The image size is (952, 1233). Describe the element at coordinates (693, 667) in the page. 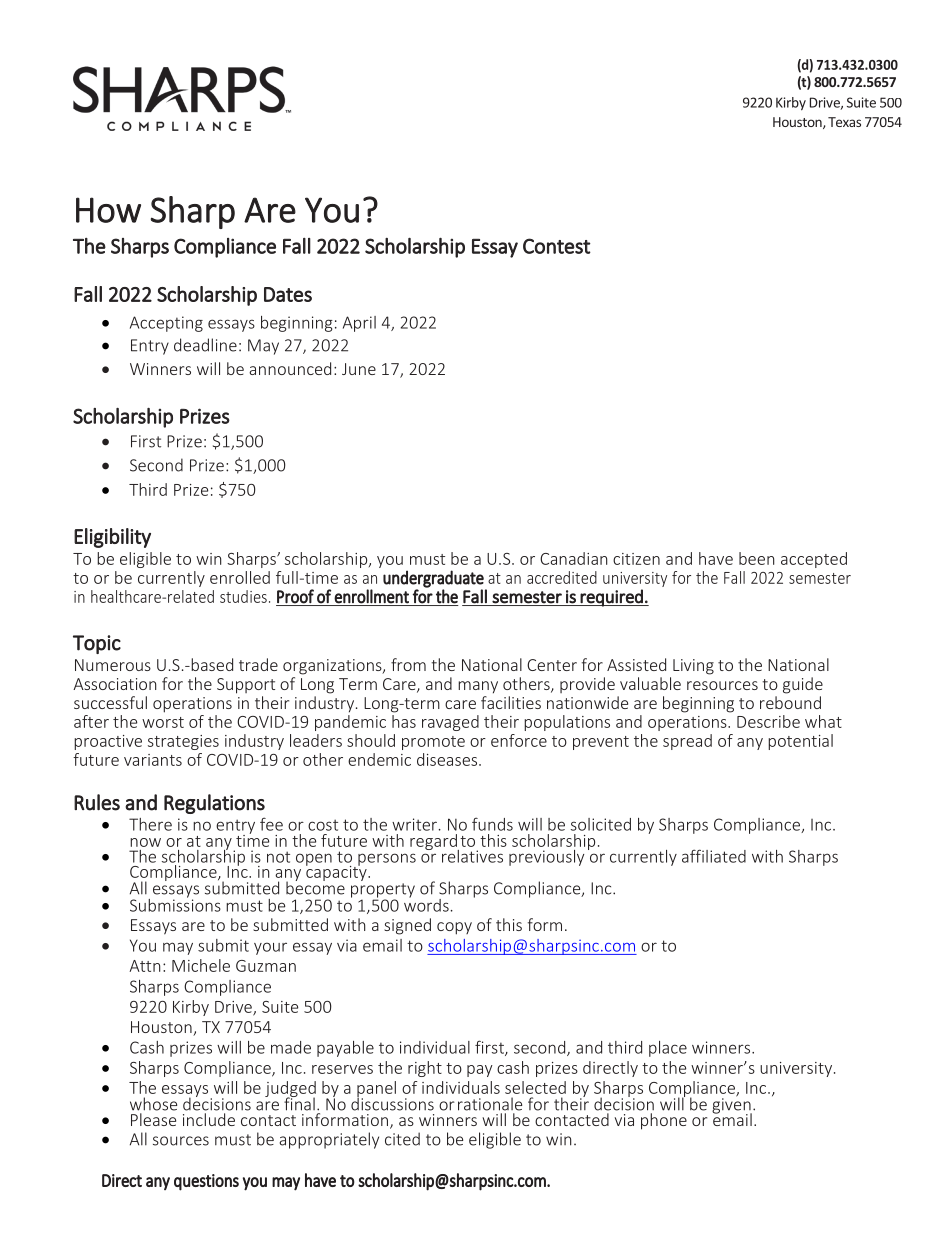

I see `Living` at that location.
